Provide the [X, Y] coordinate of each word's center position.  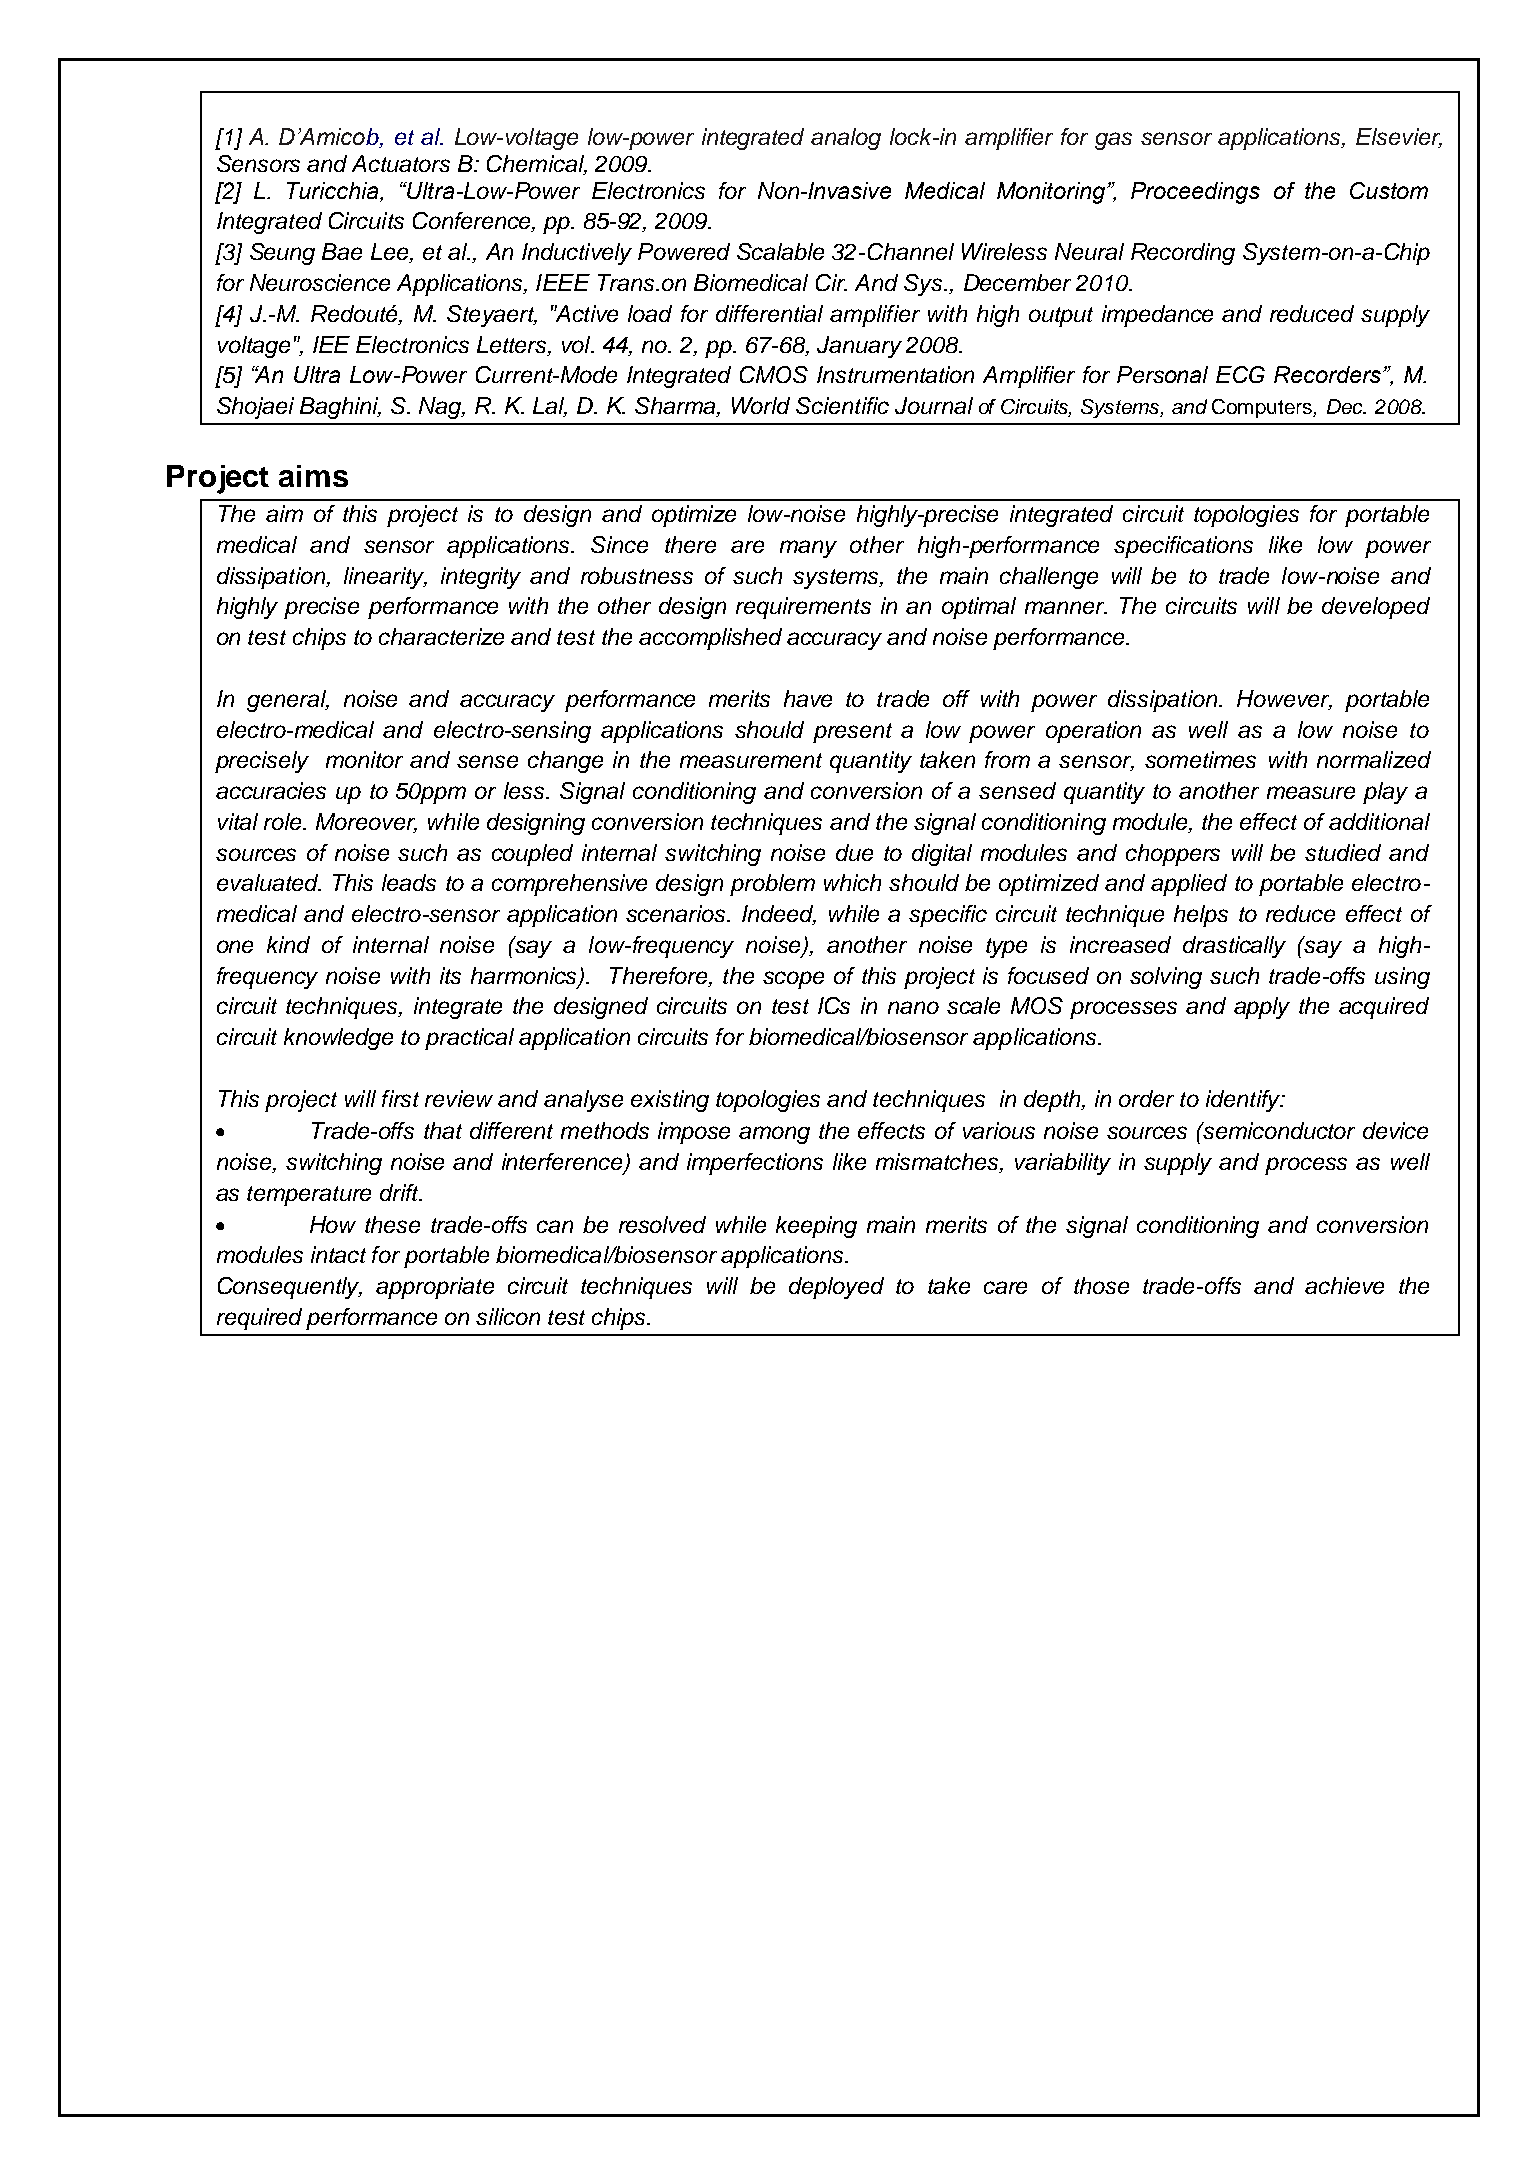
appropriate [435, 1288]
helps [1201, 916]
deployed [836, 1288]
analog [846, 139]
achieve [1344, 1285]
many [808, 549]
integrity [481, 578]
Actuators [401, 163]
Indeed [779, 915]
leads [409, 882]
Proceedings [1195, 193]
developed [1376, 608]
